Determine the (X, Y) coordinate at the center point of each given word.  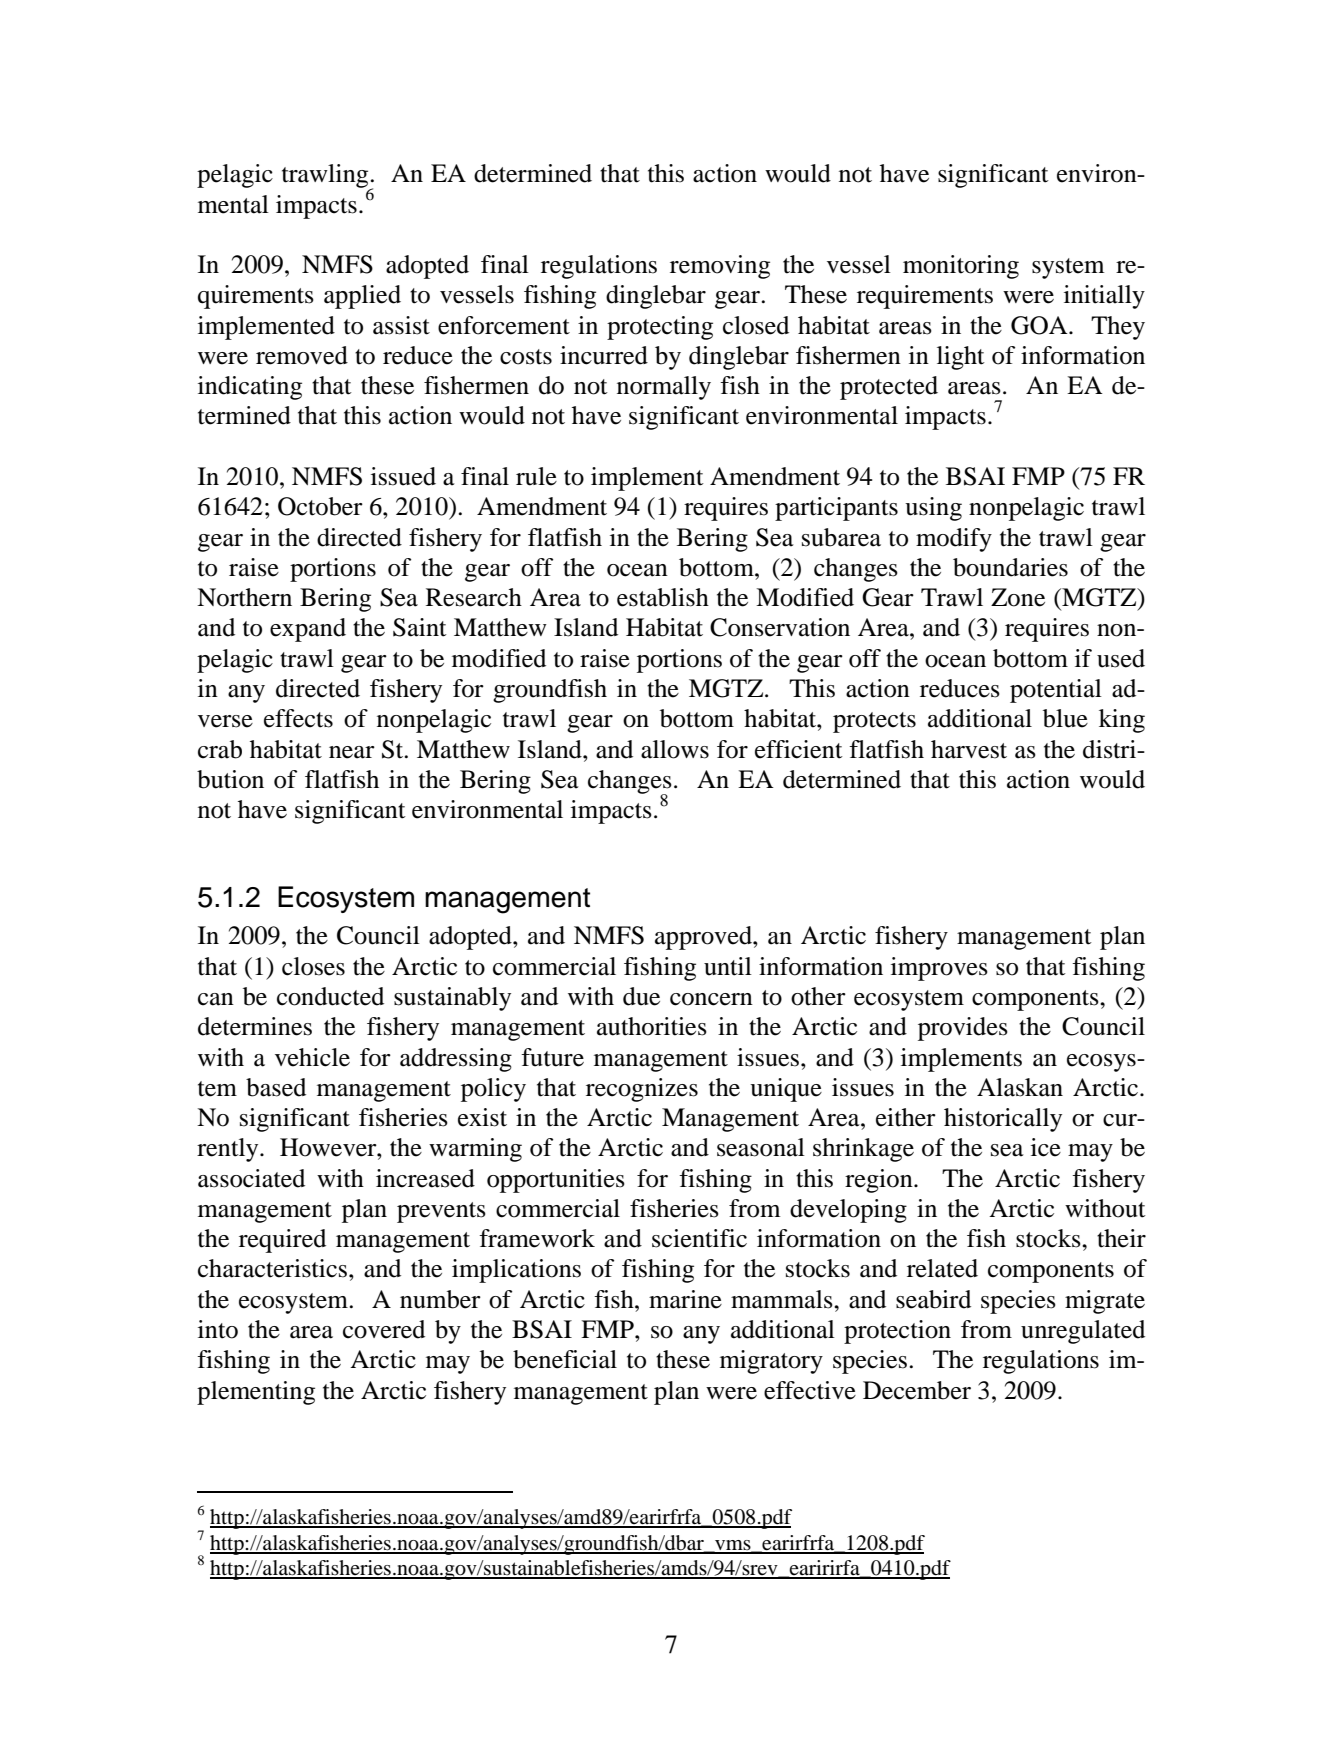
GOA (1040, 325)
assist (401, 325)
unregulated (1083, 1332)
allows (675, 749)
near (352, 752)
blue (1065, 718)
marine (685, 1299)
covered (384, 1329)
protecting (660, 328)
